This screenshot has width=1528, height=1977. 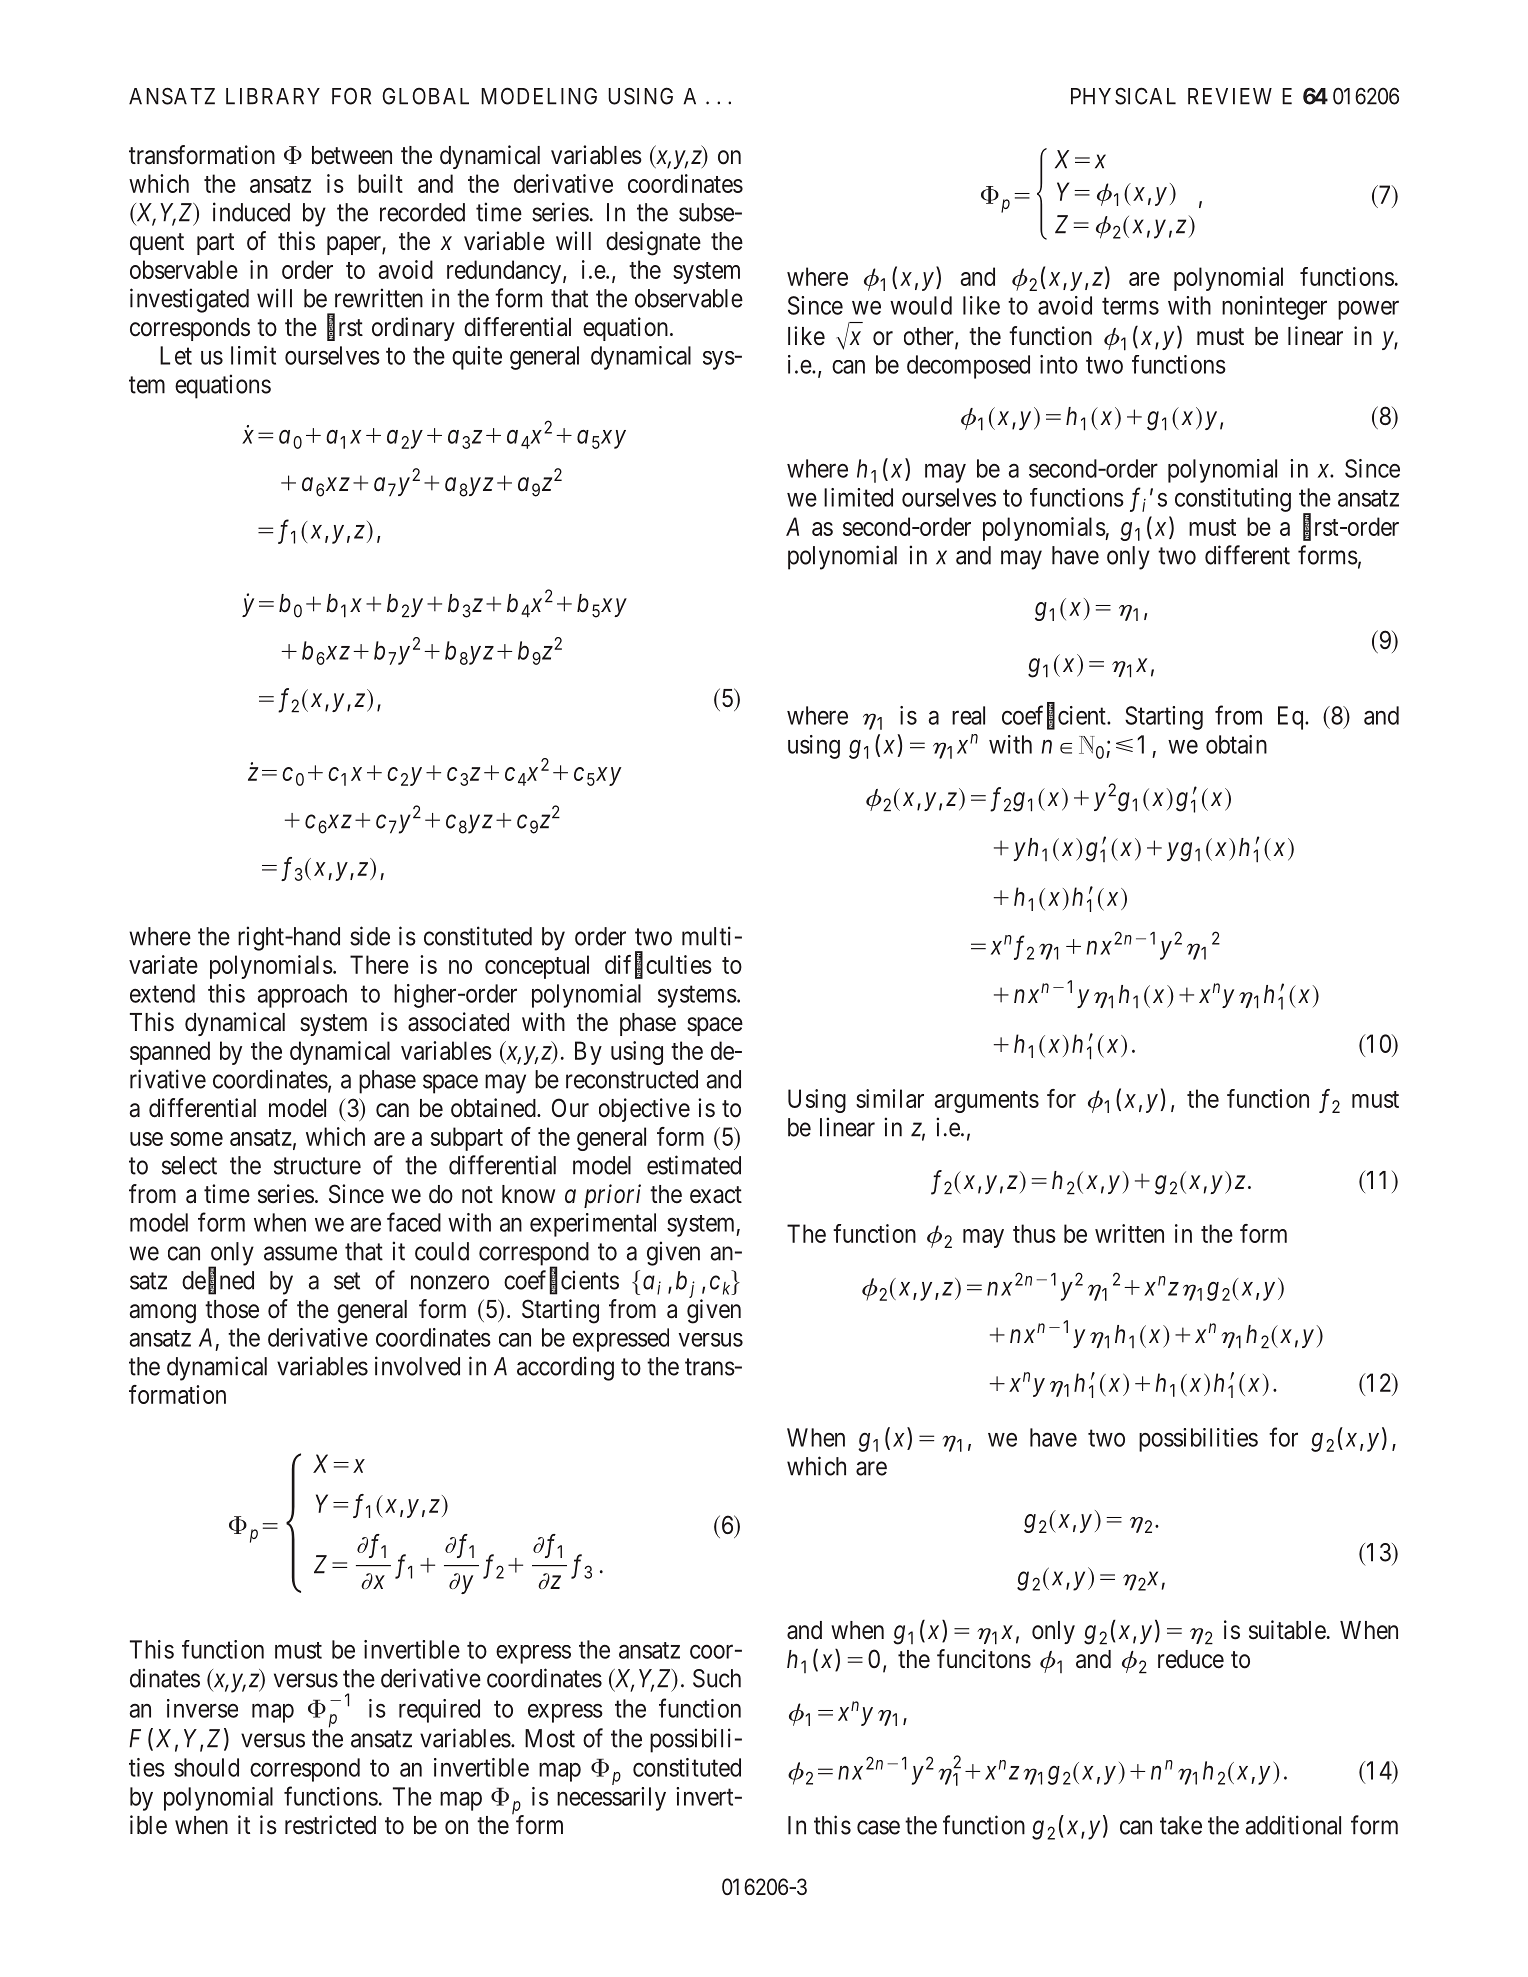 I want to click on real, so click(x=968, y=715).
